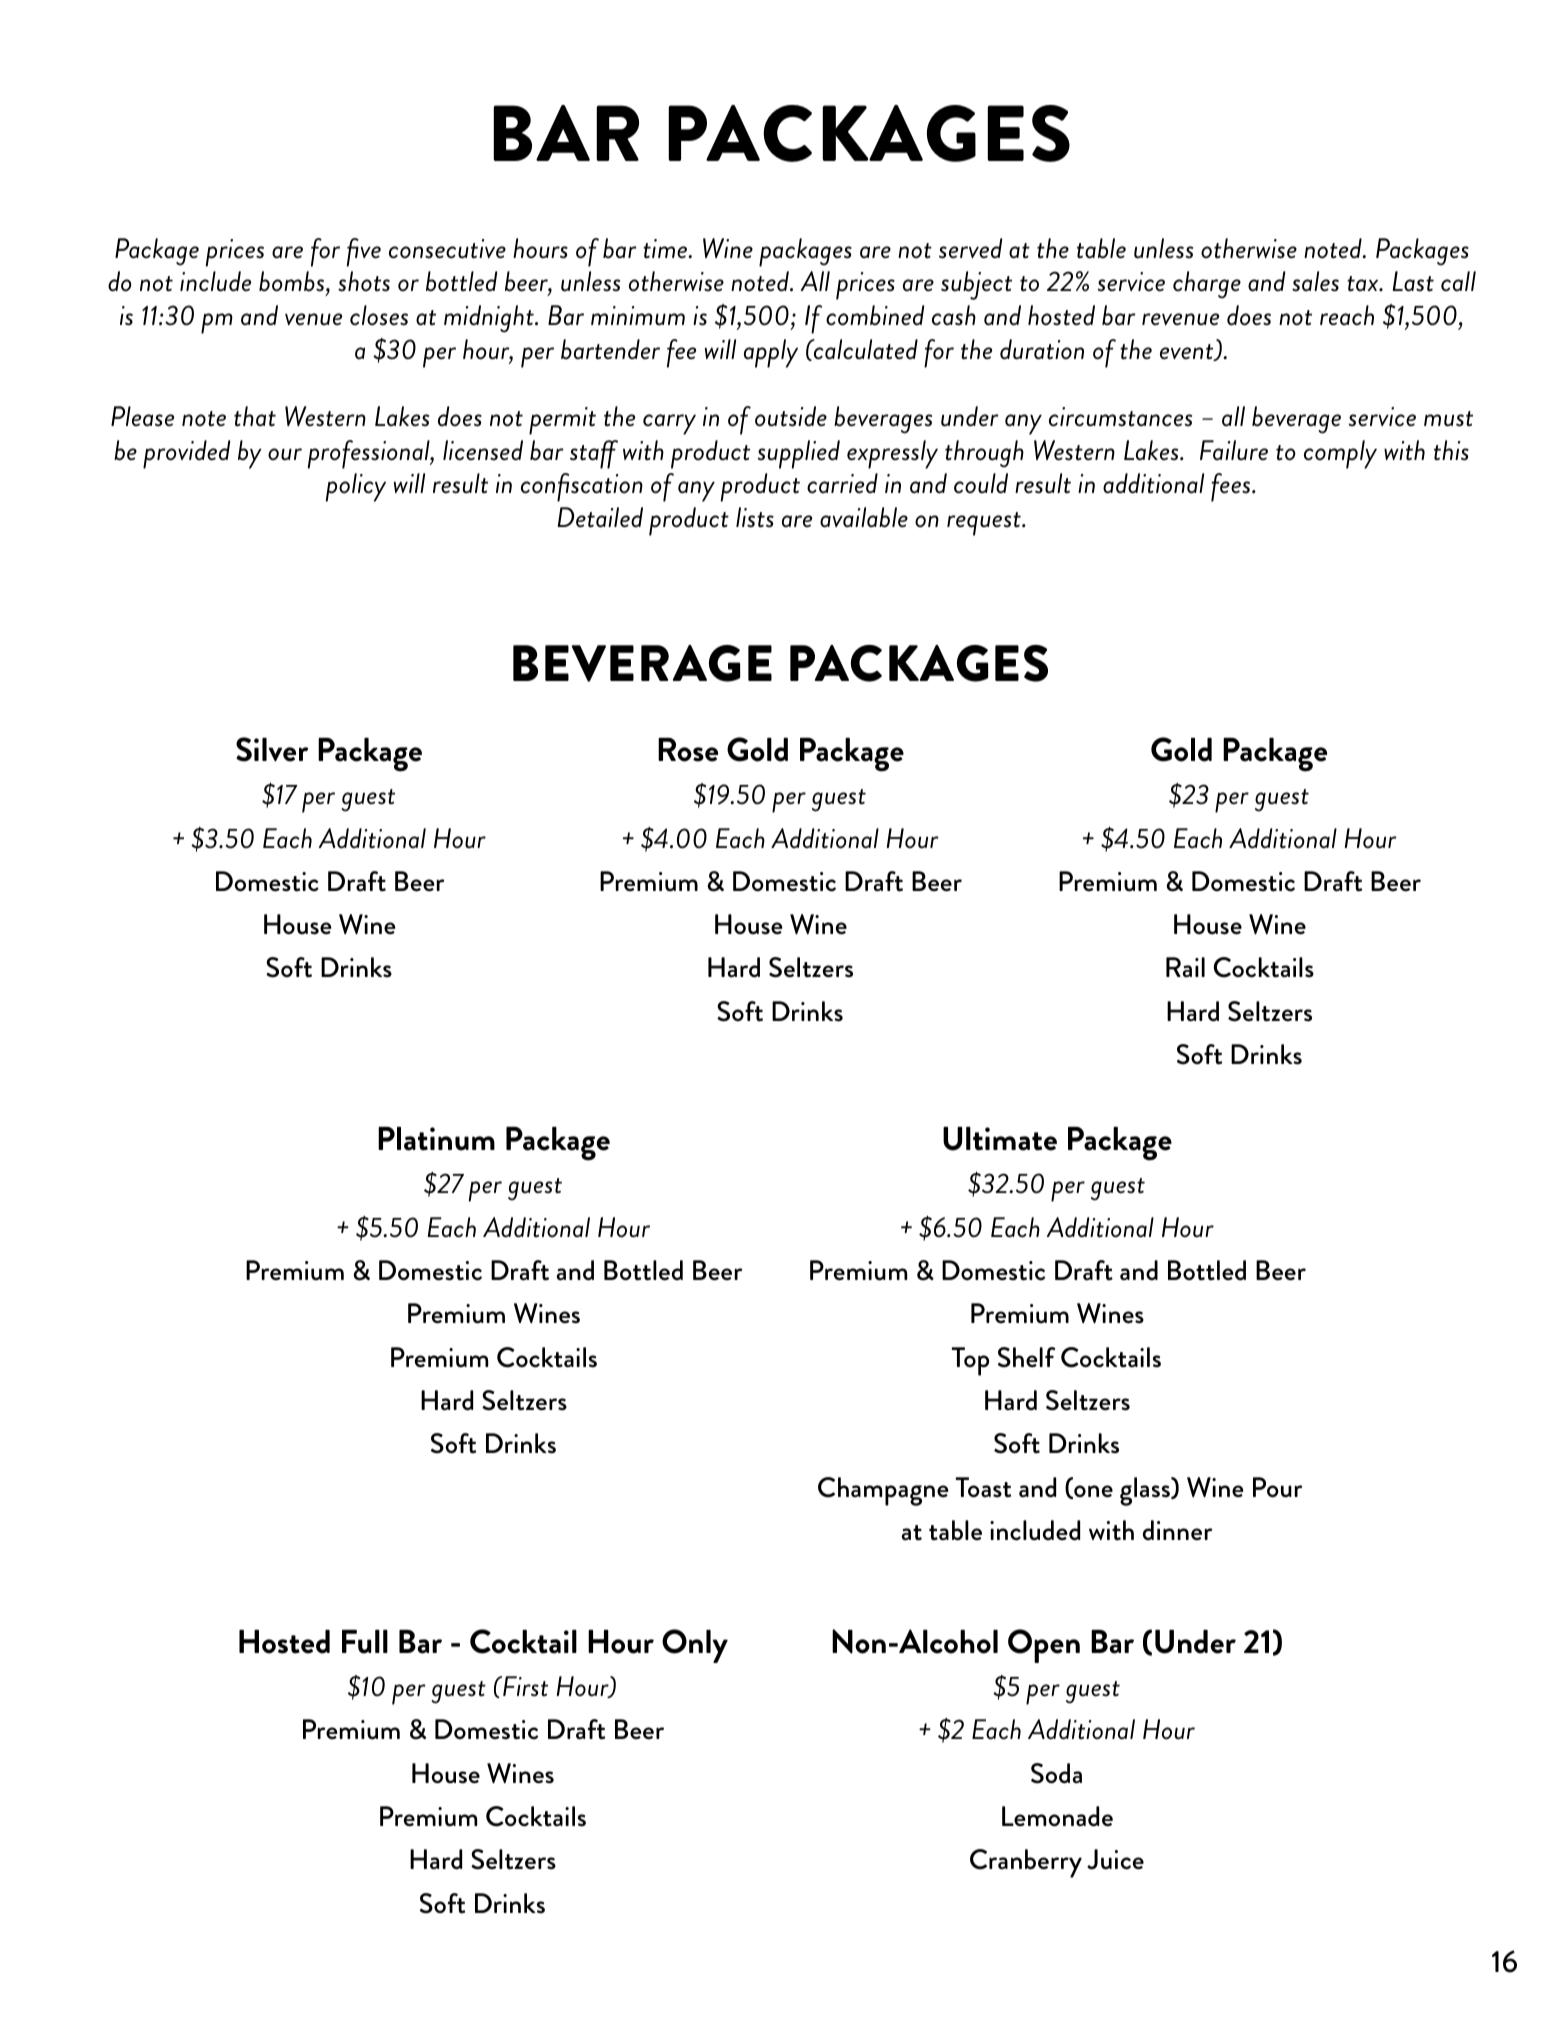 This screenshot has width=1560, height=2019. Describe the element at coordinates (688, 750) in the screenshot. I see `Rose` at that location.
